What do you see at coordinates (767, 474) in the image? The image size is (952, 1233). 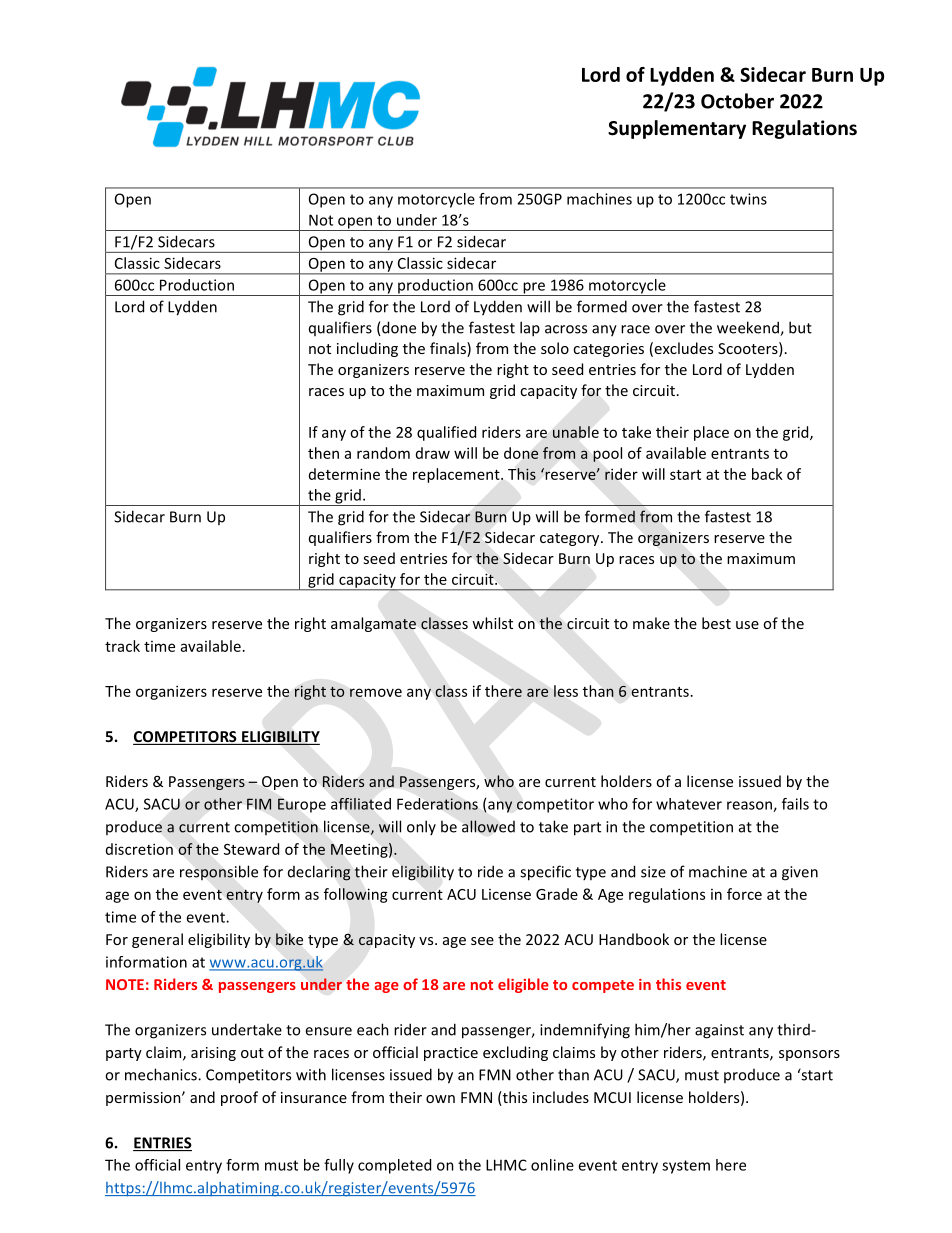 I see `back` at bounding box center [767, 474].
